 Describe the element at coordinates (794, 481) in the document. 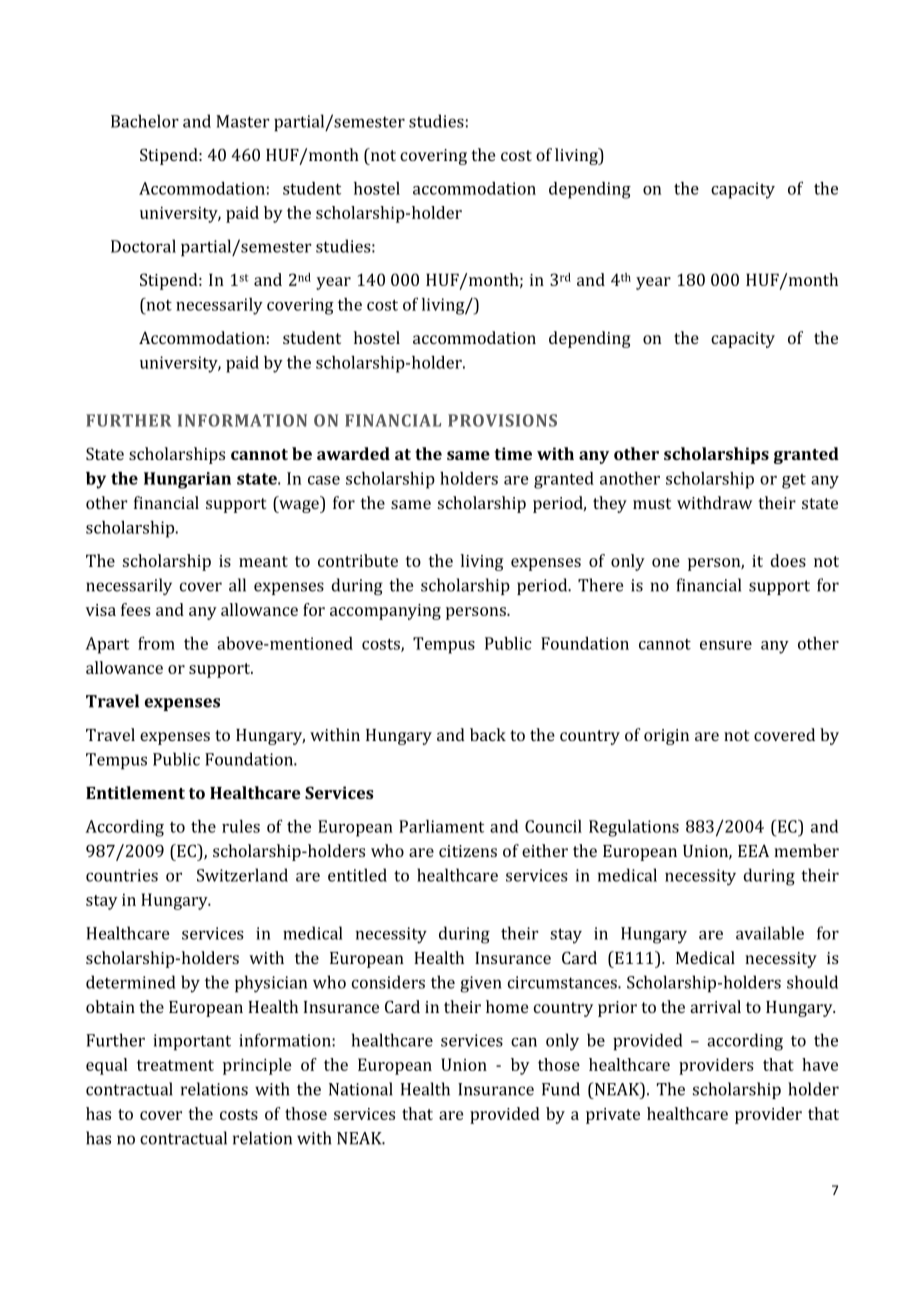

I see `get` at that location.
